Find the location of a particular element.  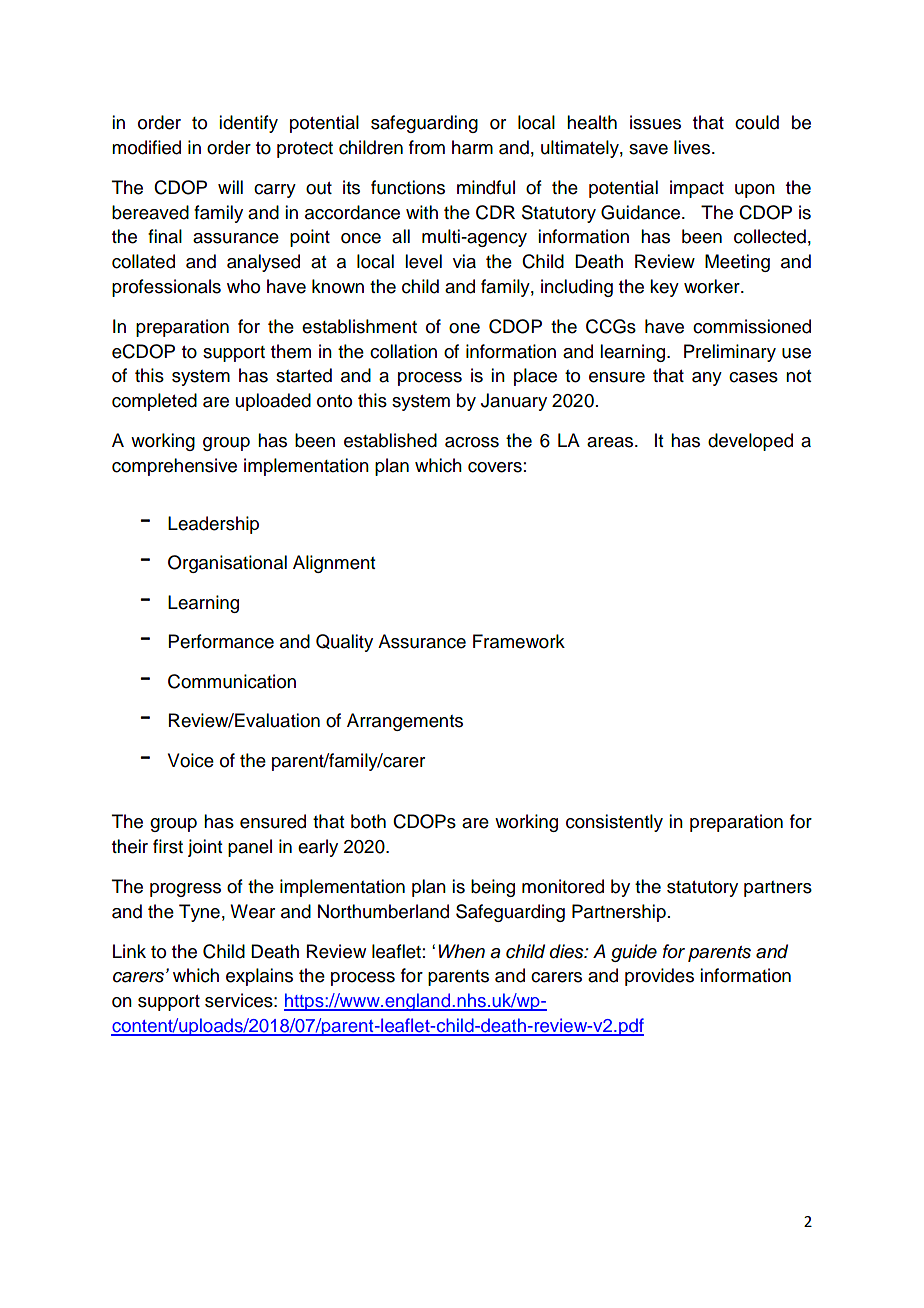

completed is located at coordinates (154, 402).
